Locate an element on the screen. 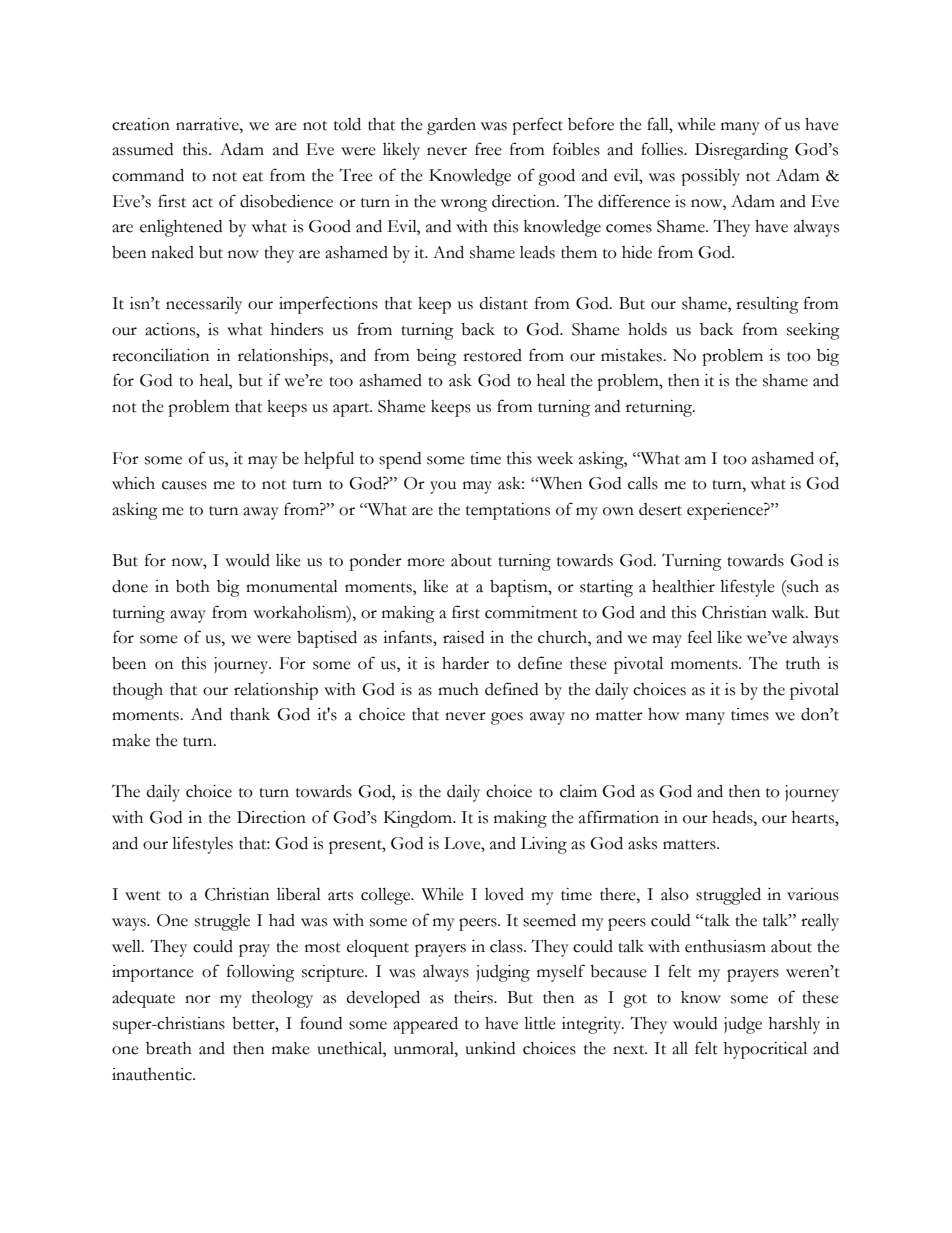 The image size is (952, 1233). both is located at coordinates (193, 586).
